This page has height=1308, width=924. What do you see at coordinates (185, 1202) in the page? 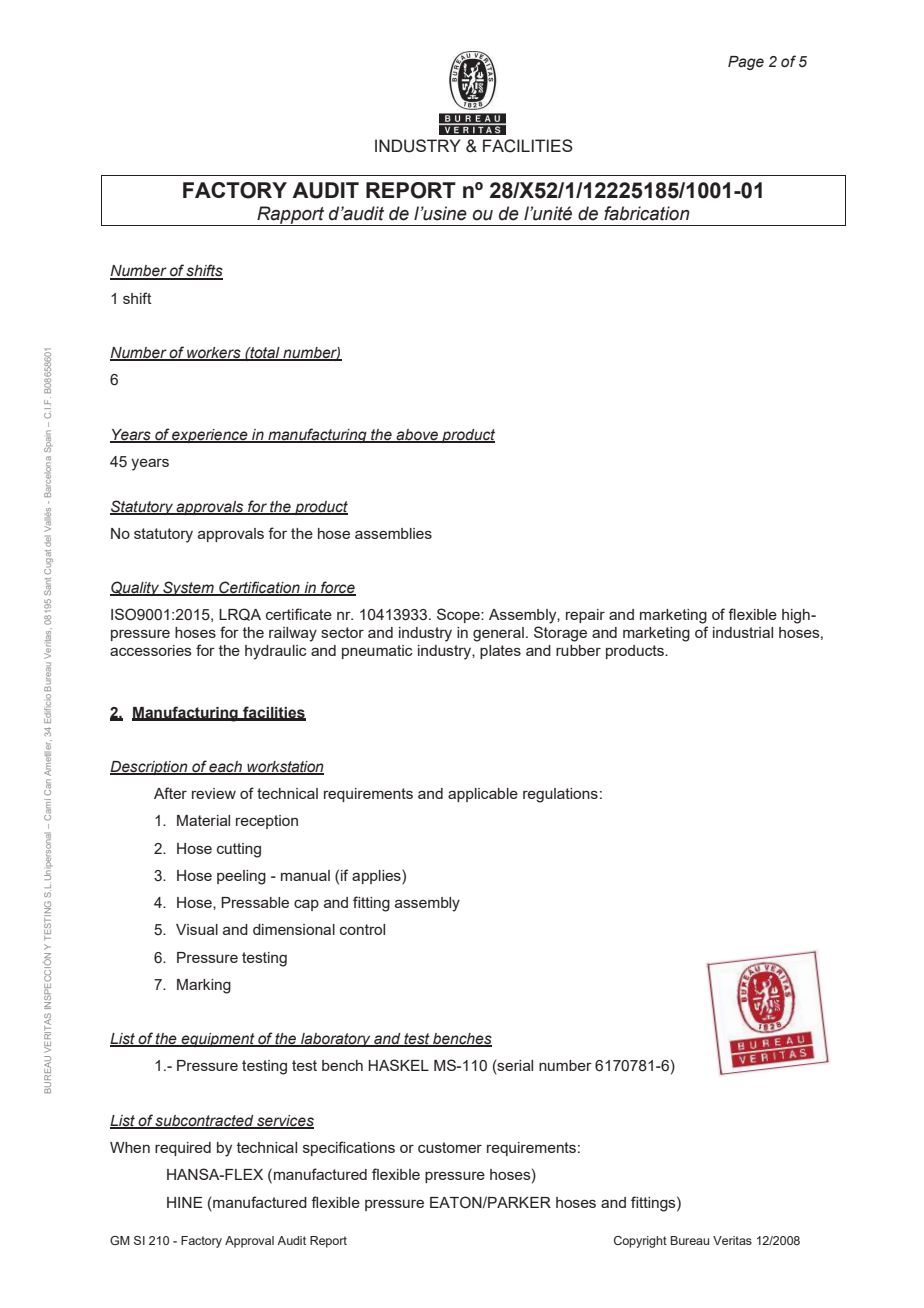
I see `HINE` at bounding box center [185, 1202].
